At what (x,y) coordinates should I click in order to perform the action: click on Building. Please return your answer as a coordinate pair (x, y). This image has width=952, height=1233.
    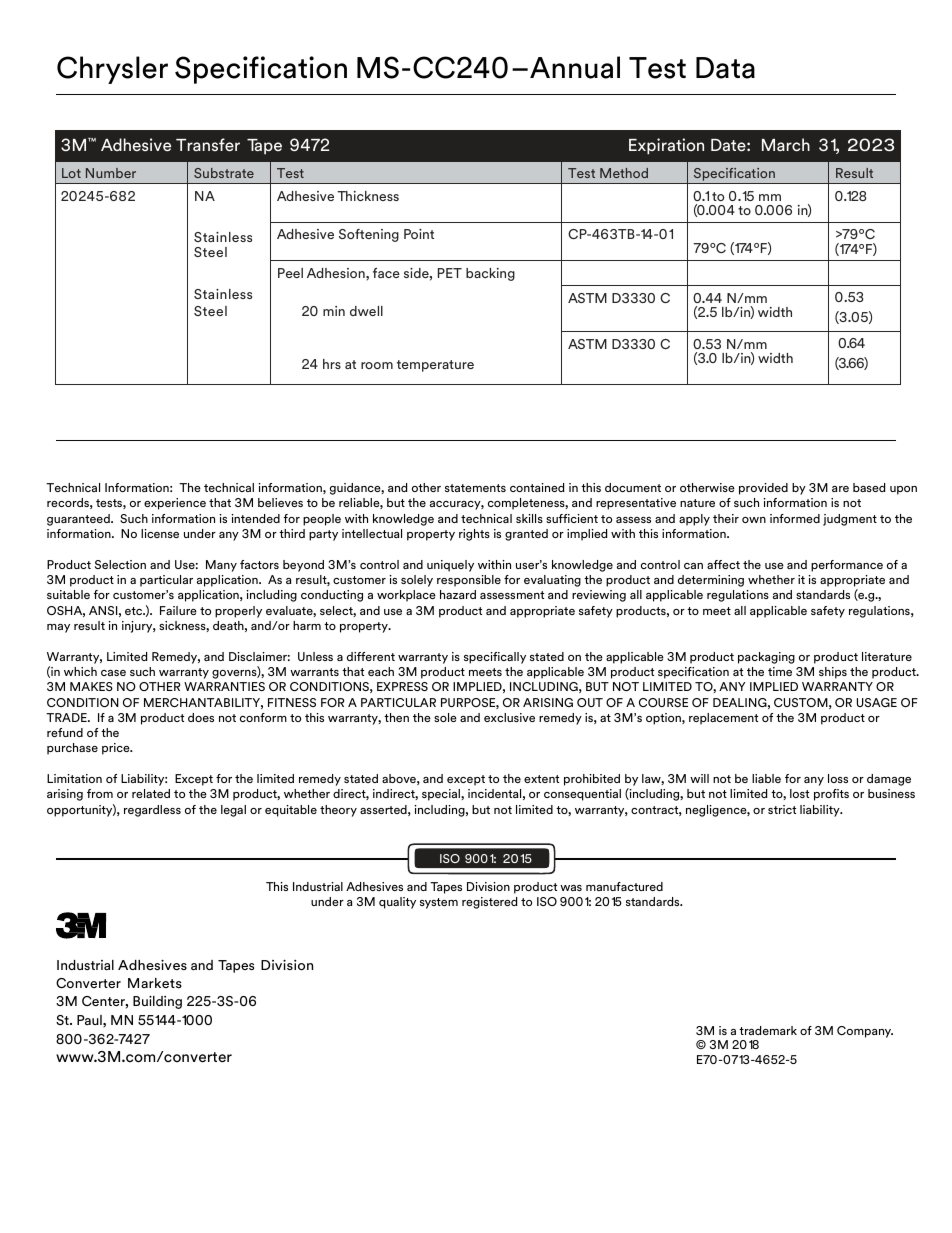
    Looking at the image, I should click on (157, 1002).
